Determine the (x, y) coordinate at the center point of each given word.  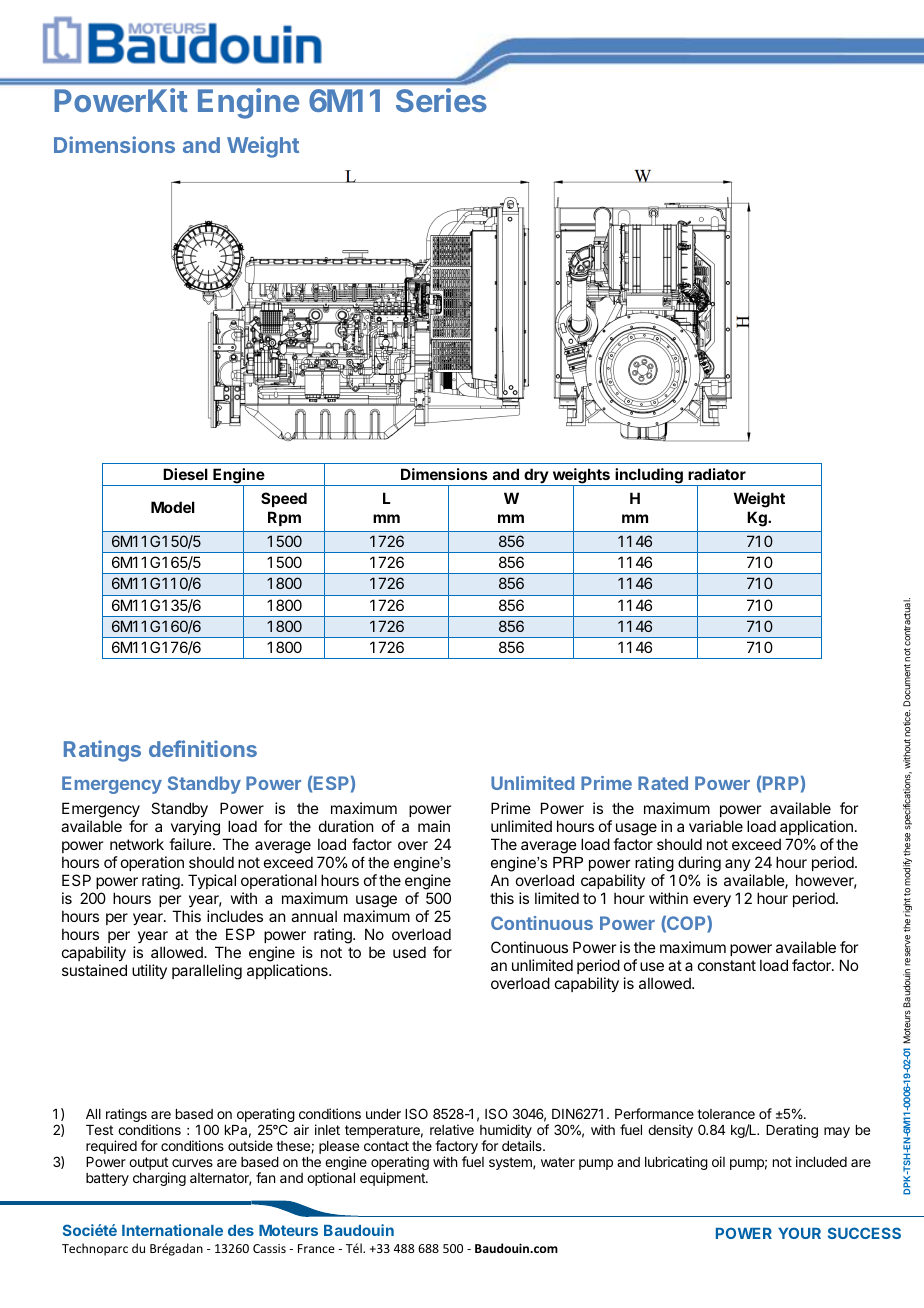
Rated (663, 783)
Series (441, 100)
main (434, 826)
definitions (203, 748)
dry (536, 477)
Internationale (172, 1230)
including (649, 477)
